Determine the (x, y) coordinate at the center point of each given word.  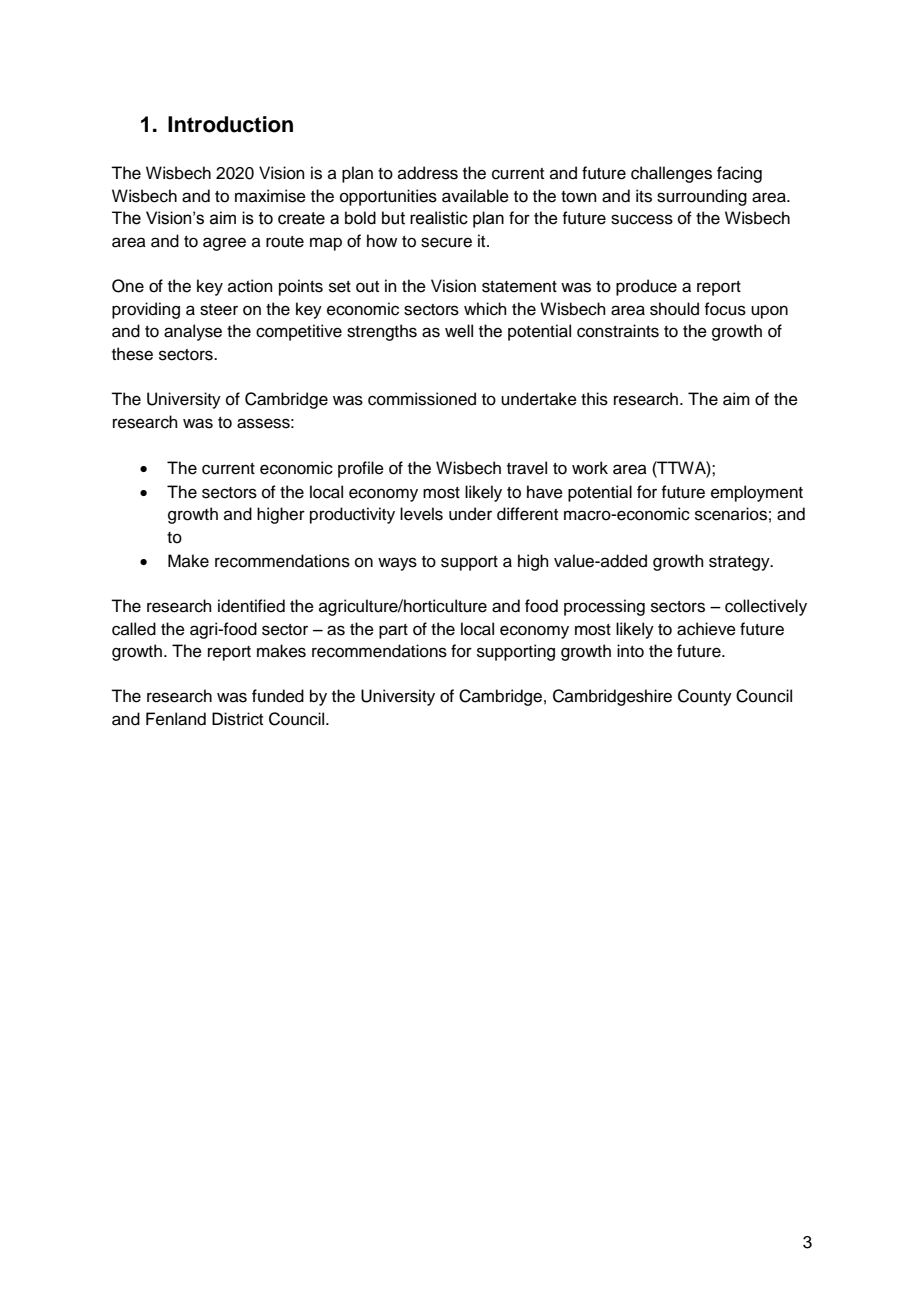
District (237, 719)
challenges (671, 174)
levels (421, 514)
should (674, 309)
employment (757, 493)
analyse (193, 332)
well (459, 331)
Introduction (230, 124)
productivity (352, 515)
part (393, 631)
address (428, 173)
